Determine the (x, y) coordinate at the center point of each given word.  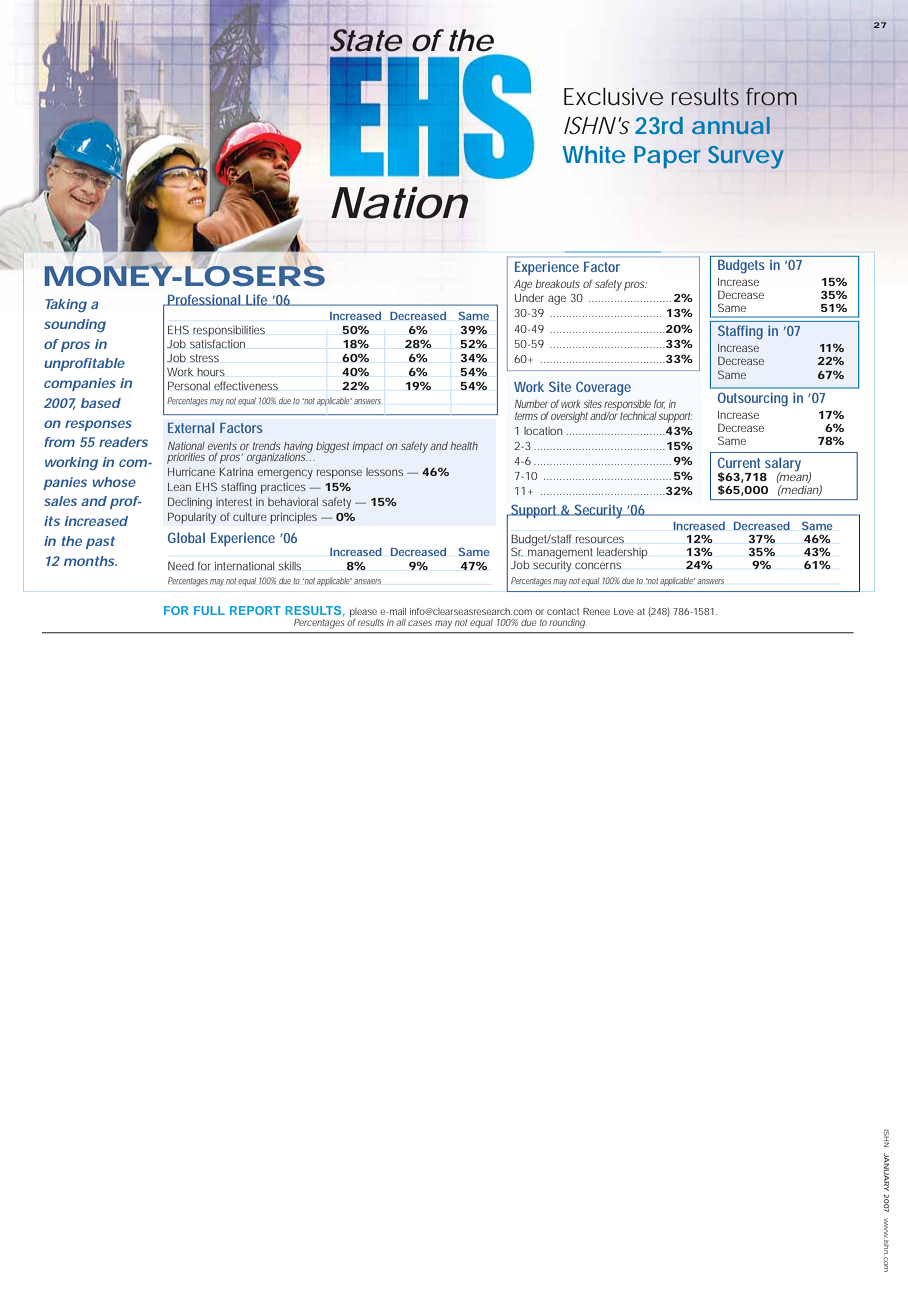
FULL (209, 610)
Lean (179, 487)
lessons (384, 472)
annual (731, 125)
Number (531, 404)
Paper (667, 157)
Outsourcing (753, 399)
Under (529, 297)
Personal (189, 385)
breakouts (557, 284)
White (594, 154)
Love (624, 611)
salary (782, 465)
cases (420, 623)
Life (257, 300)
